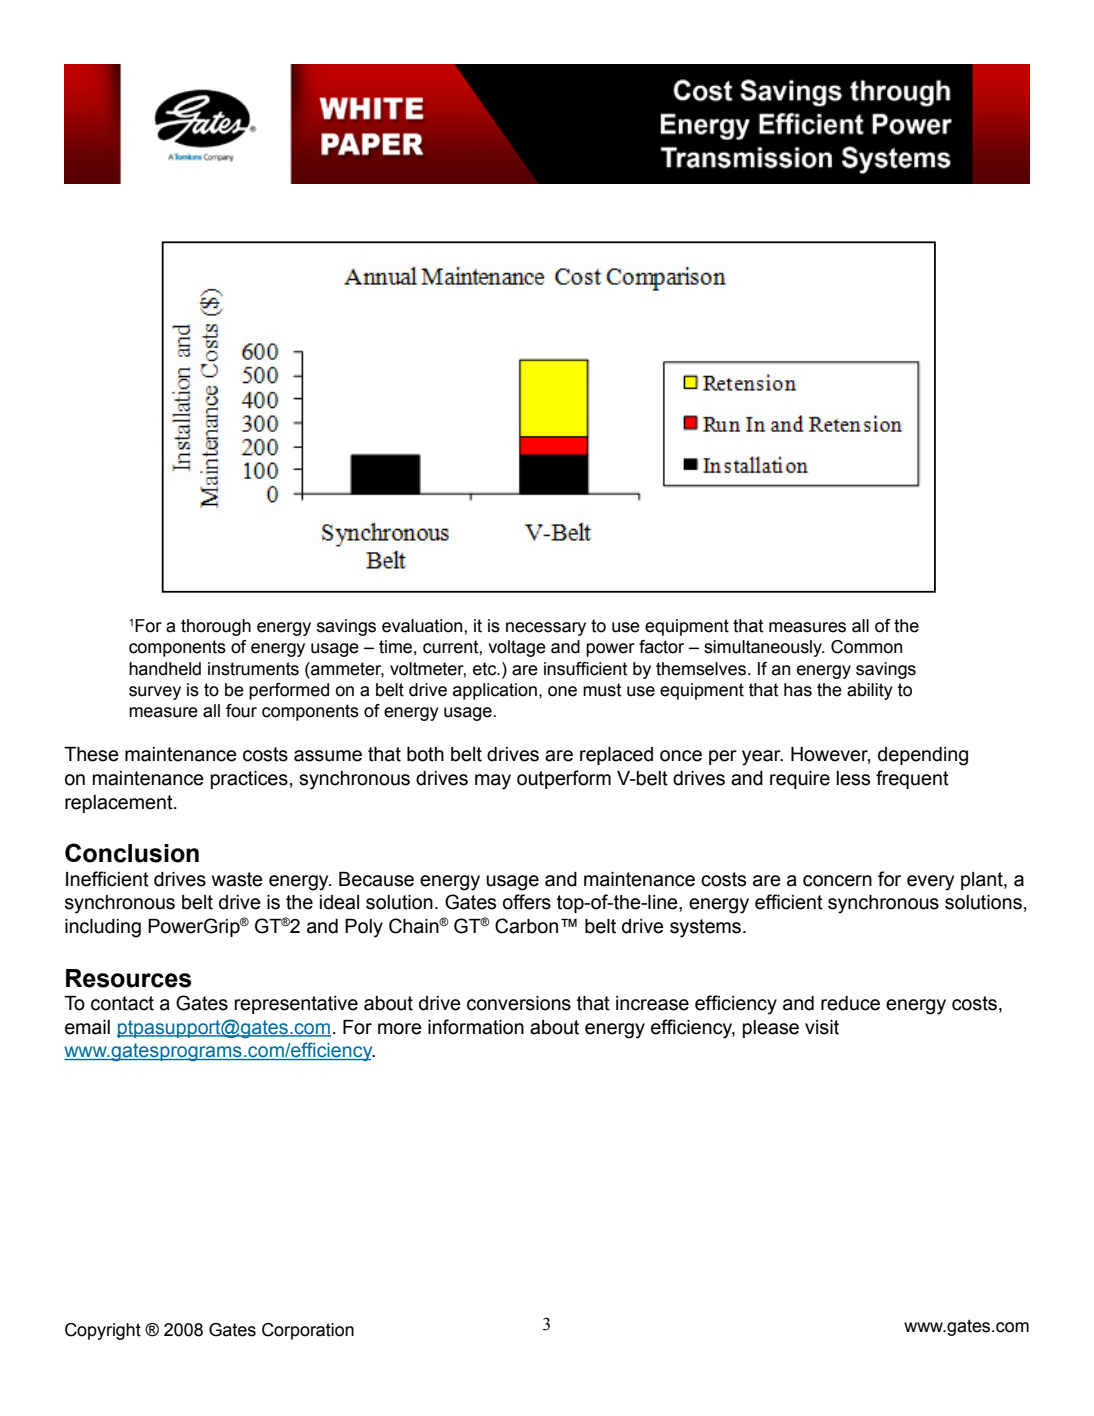 This image has width=1094, height=1416. I want to click on information, so click(476, 1027).
